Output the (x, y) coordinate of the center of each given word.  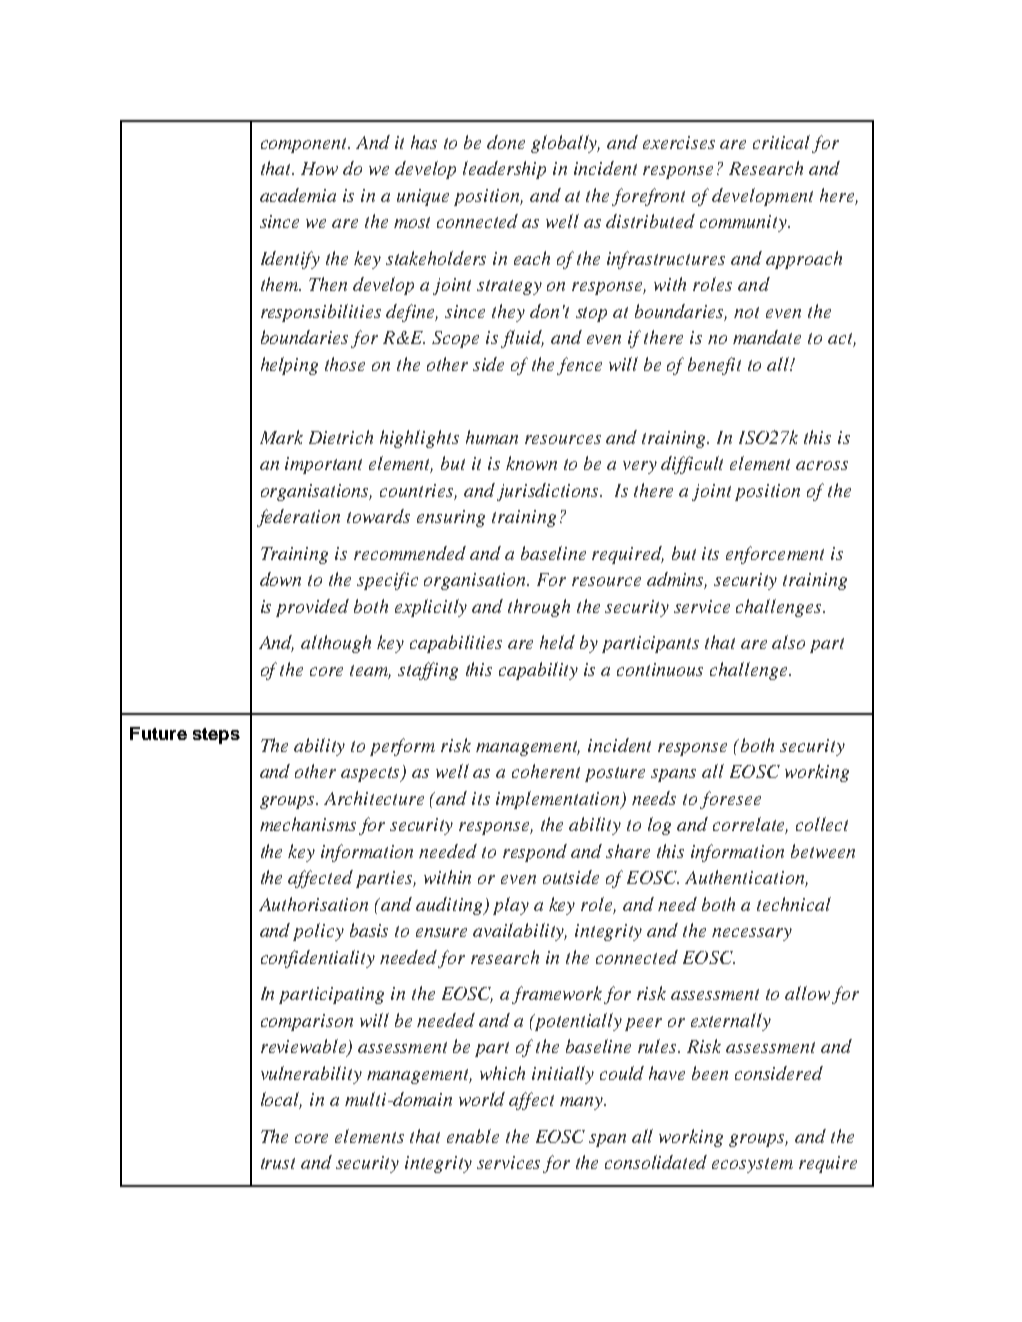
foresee (730, 800)
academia (298, 195)
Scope (455, 339)
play (511, 906)
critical (781, 142)
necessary (752, 934)
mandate (767, 337)
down (280, 579)
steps (216, 736)
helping (289, 366)
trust (278, 1163)
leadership (504, 170)
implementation (559, 800)
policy (318, 932)
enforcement (775, 555)
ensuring (451, 518)
